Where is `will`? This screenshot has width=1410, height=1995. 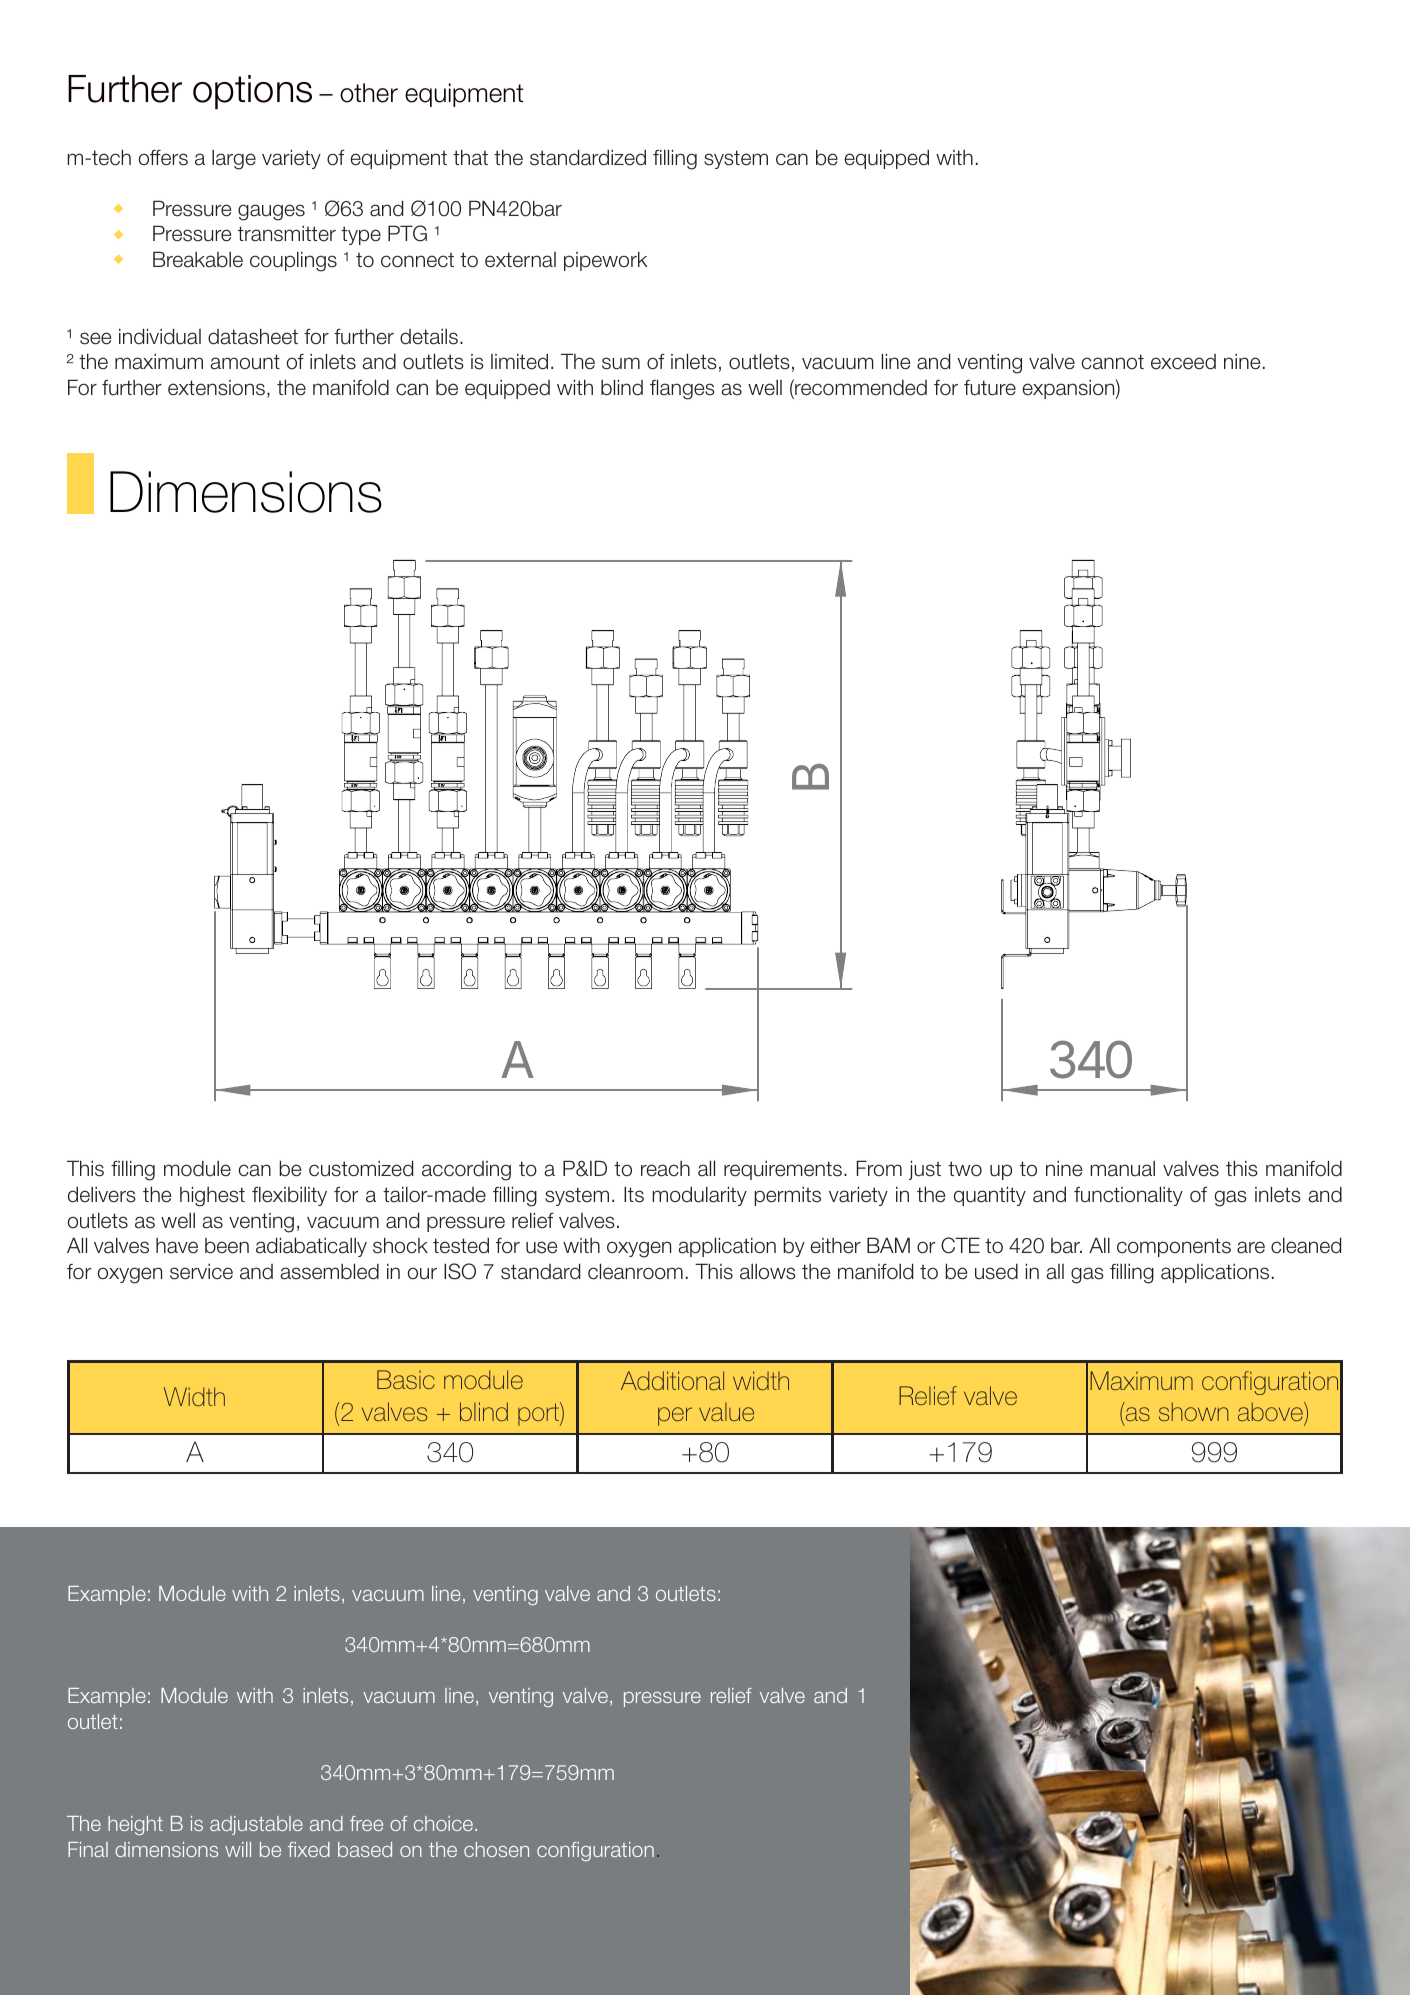
will is located at coordinates (238, 1849).
